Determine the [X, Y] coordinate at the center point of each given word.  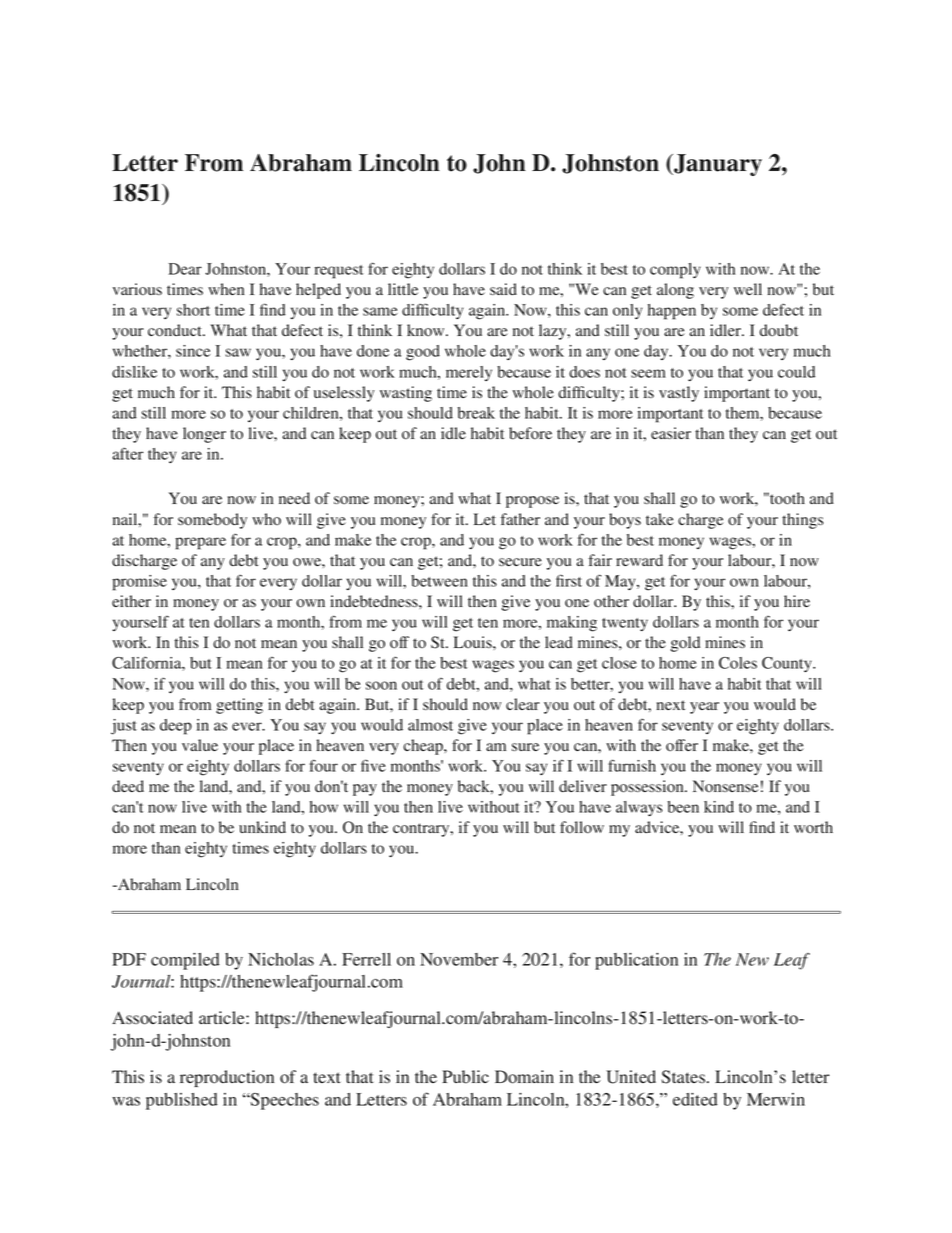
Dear [185, 269]
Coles [738, 663]
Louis [474, 642]
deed [128, 786]
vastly [679, 394]
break [476, 413]
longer [204, 435]
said [503, 289]
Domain [524, 1077]
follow [582, 827]
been [683, 807]
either [131, 601]
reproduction [227, 1078]
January [717, 165]
